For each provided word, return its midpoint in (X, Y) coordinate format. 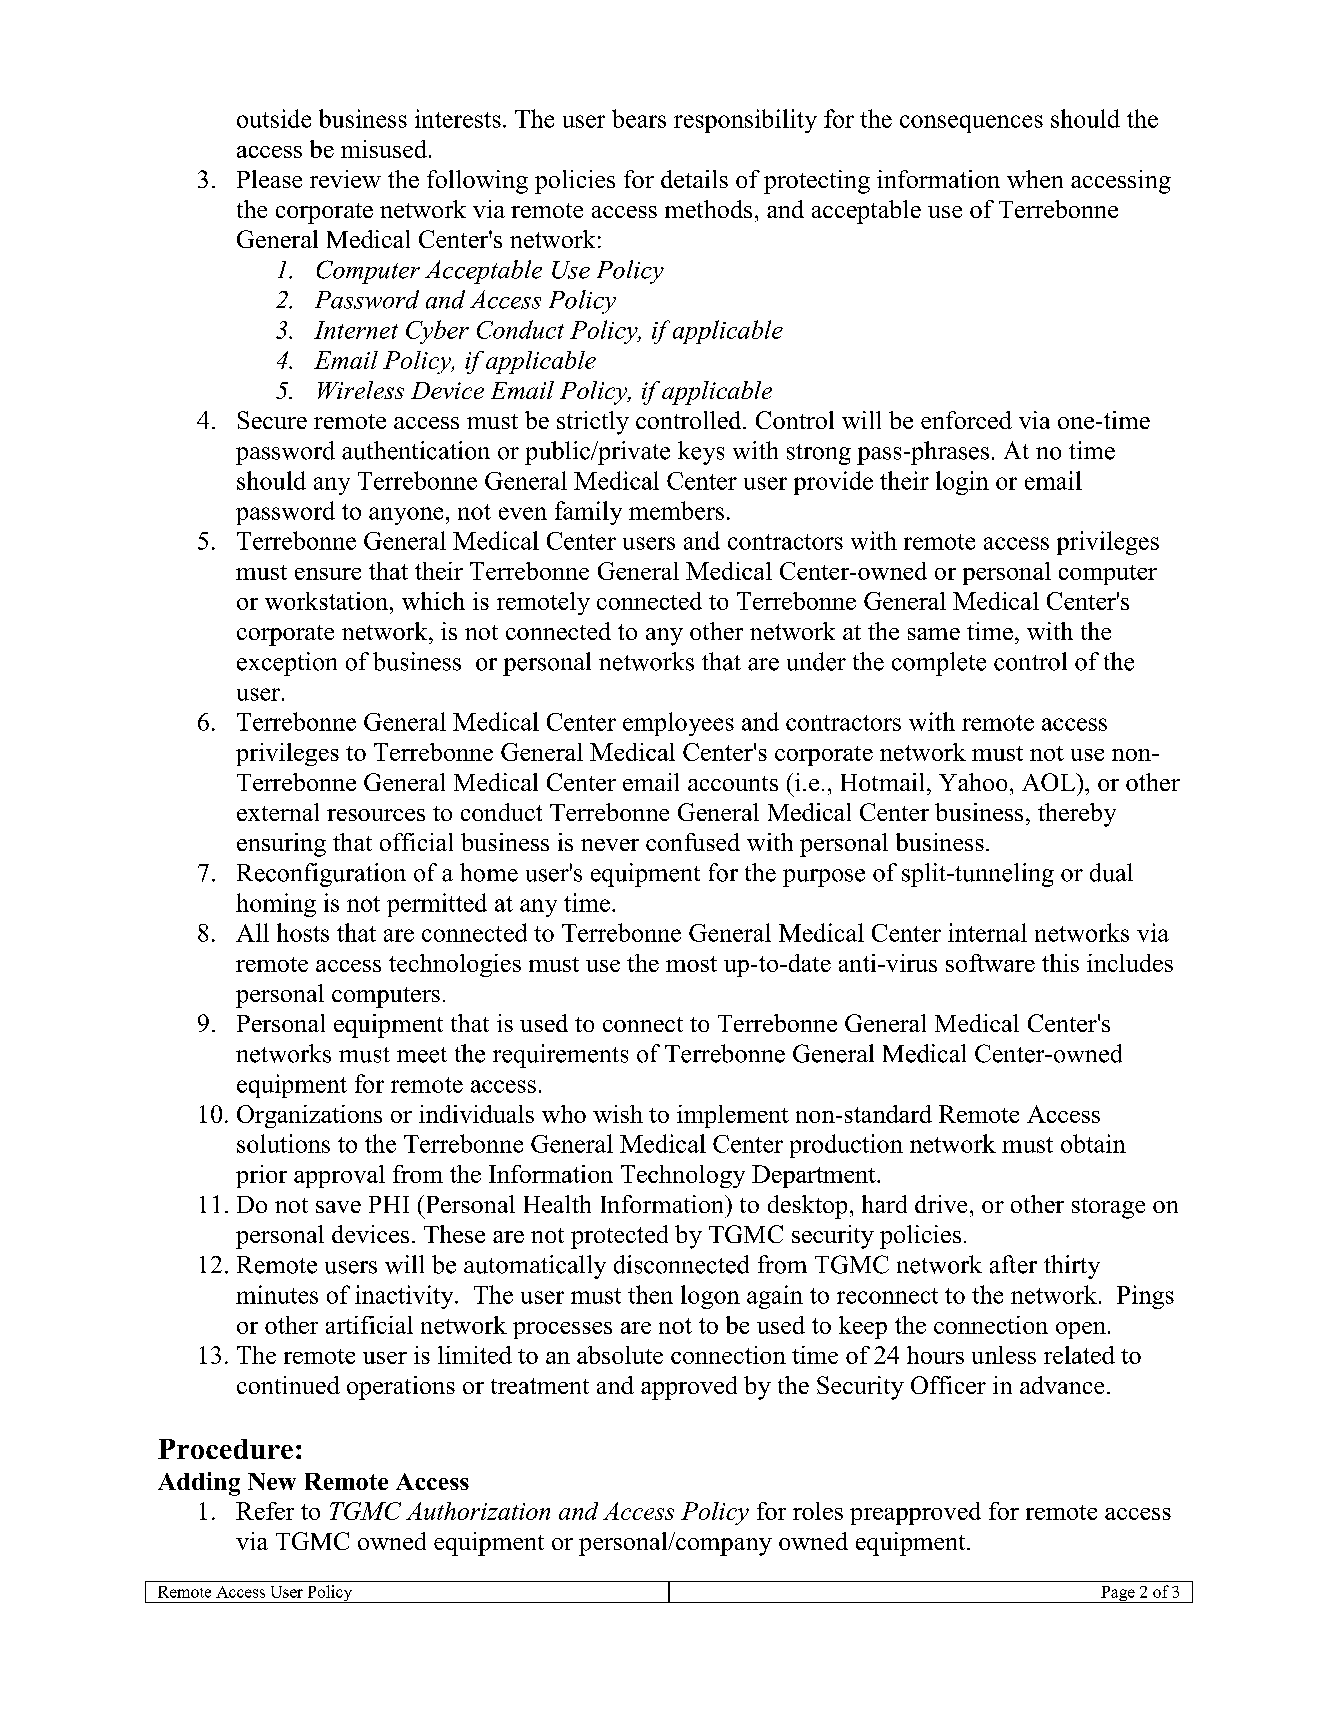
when (1035, 179)
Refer (265, 1511)
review (345, 179)
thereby (1077, 815)
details (694, 179)
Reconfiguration (321, 875)
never (610, 845)
